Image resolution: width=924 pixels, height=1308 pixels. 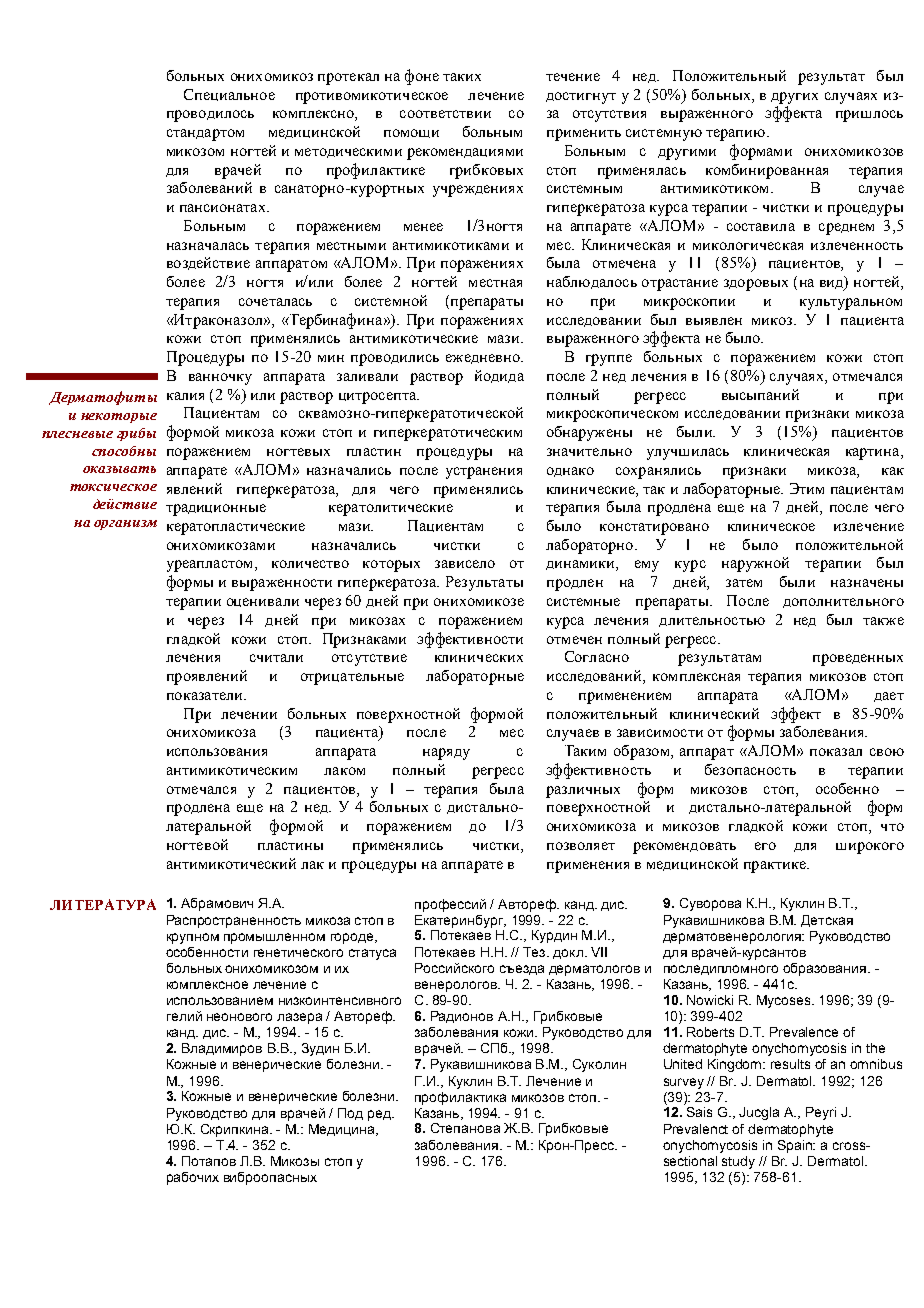 What do you see at coordinates (804, 1032) in the document?
I see `Prevalence` at bounding box center [804, 1032].
